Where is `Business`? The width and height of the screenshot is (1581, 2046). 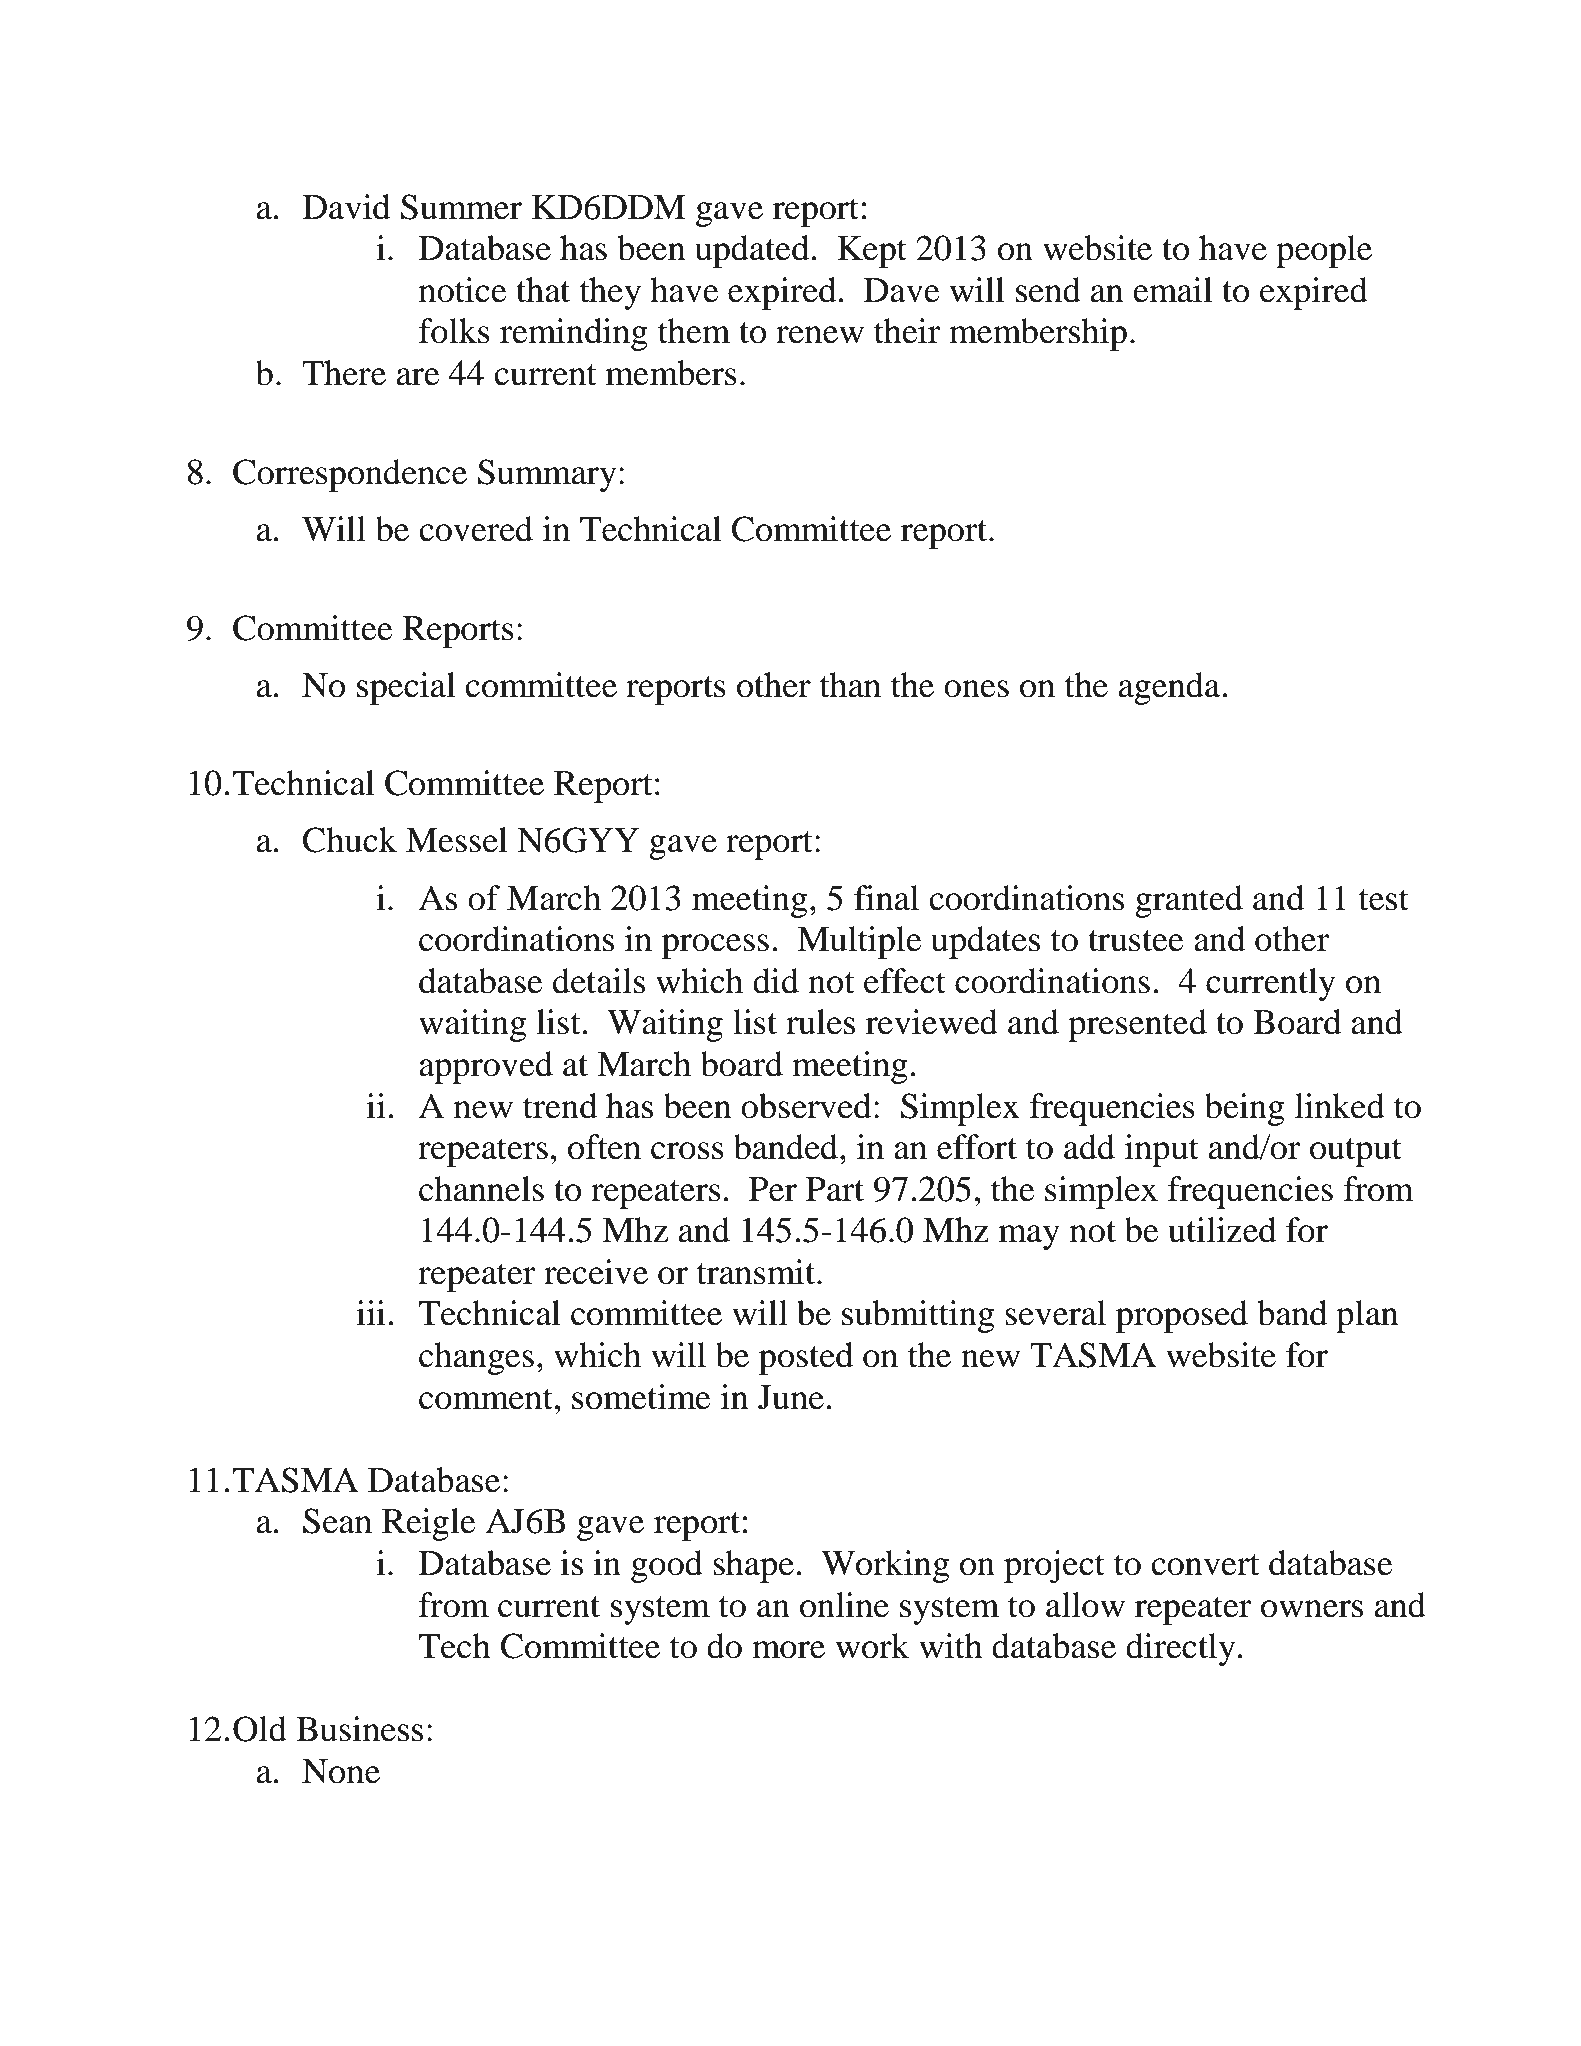
Business is located at coordinates (359, 1729).
